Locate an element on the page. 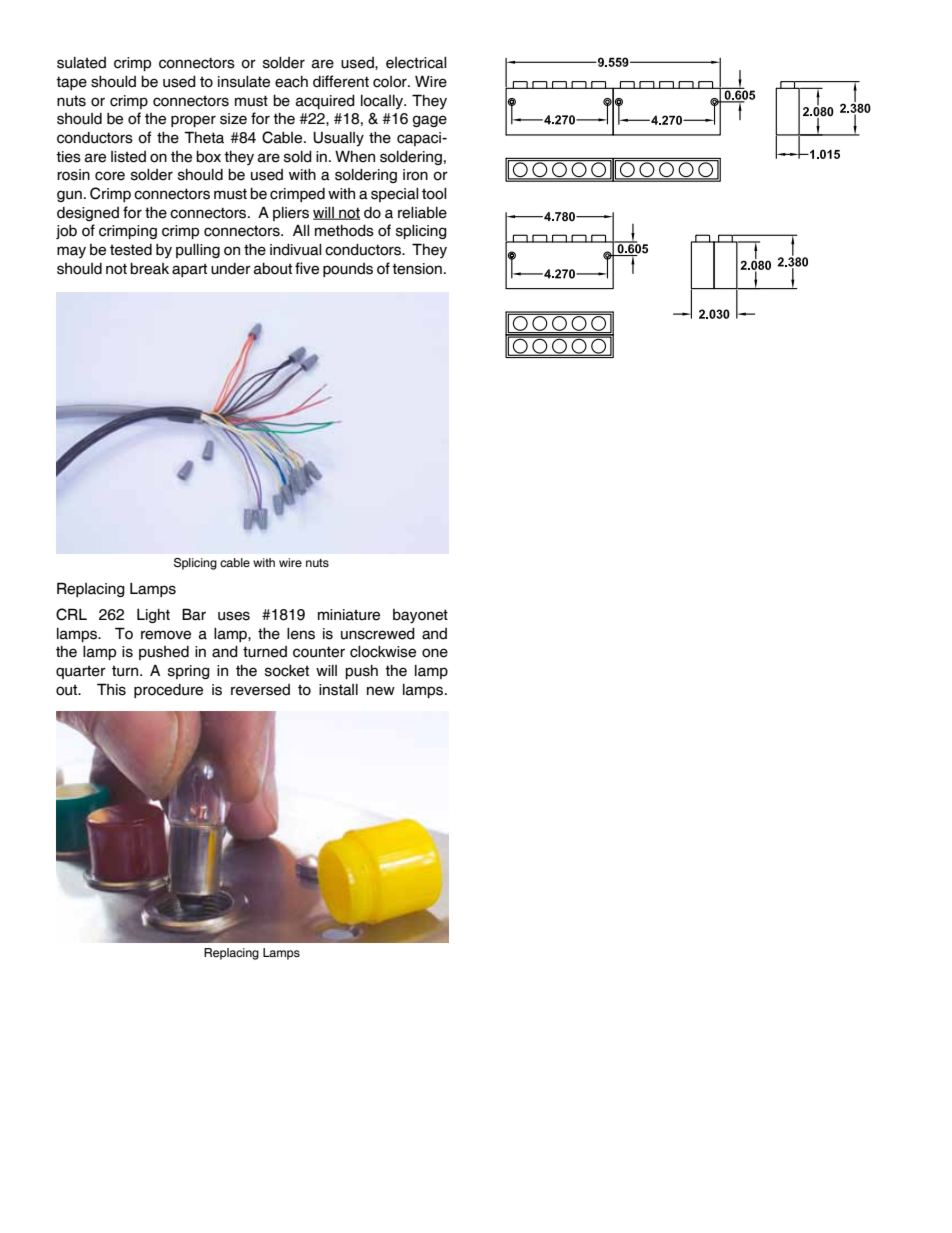 This page has width=952, height=1233. insulate is located at coordinates (244, 82).
